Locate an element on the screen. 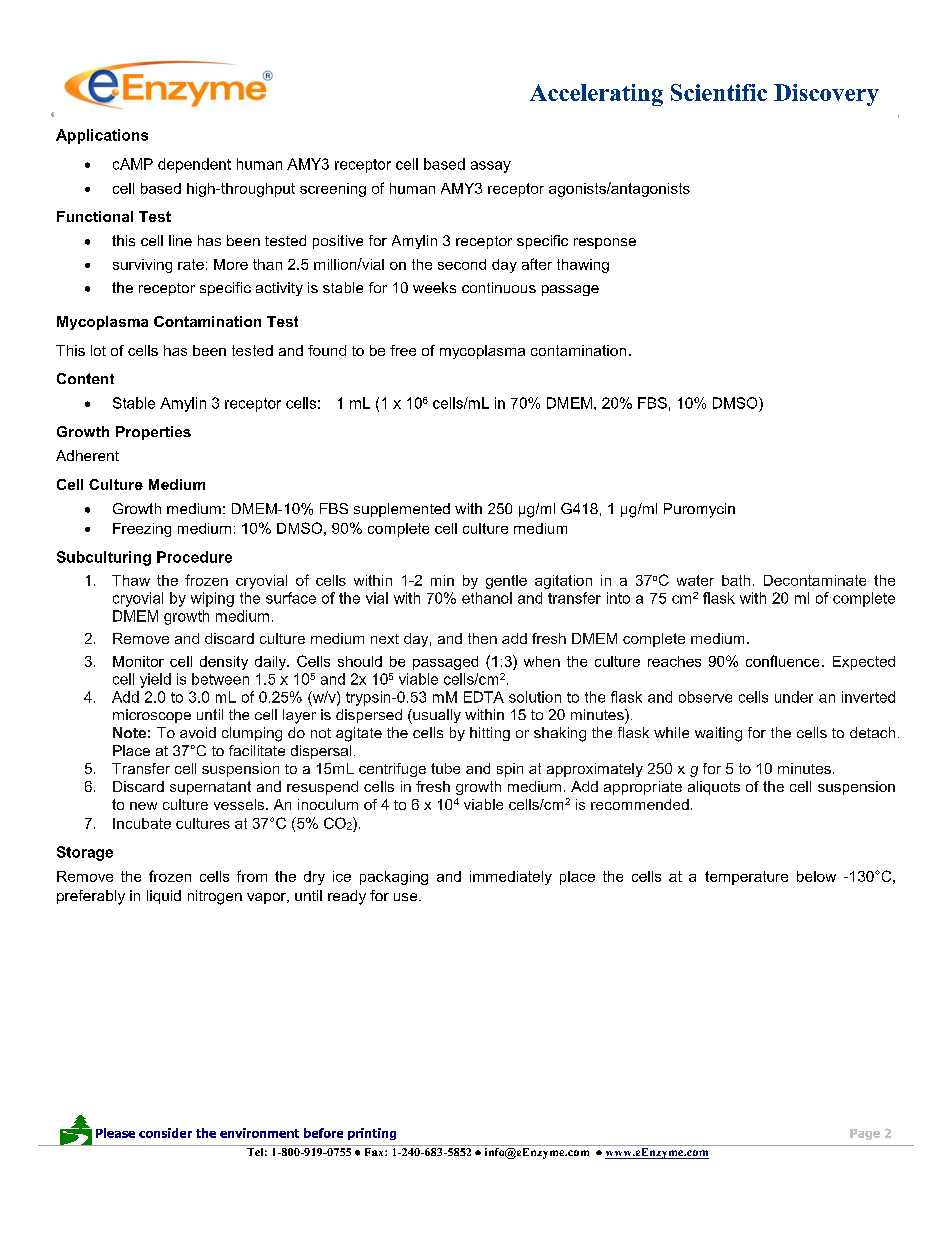 Image resolution: width=952 pixels, height=1233 pixels. printing is located at coordinates (372, 1134).
